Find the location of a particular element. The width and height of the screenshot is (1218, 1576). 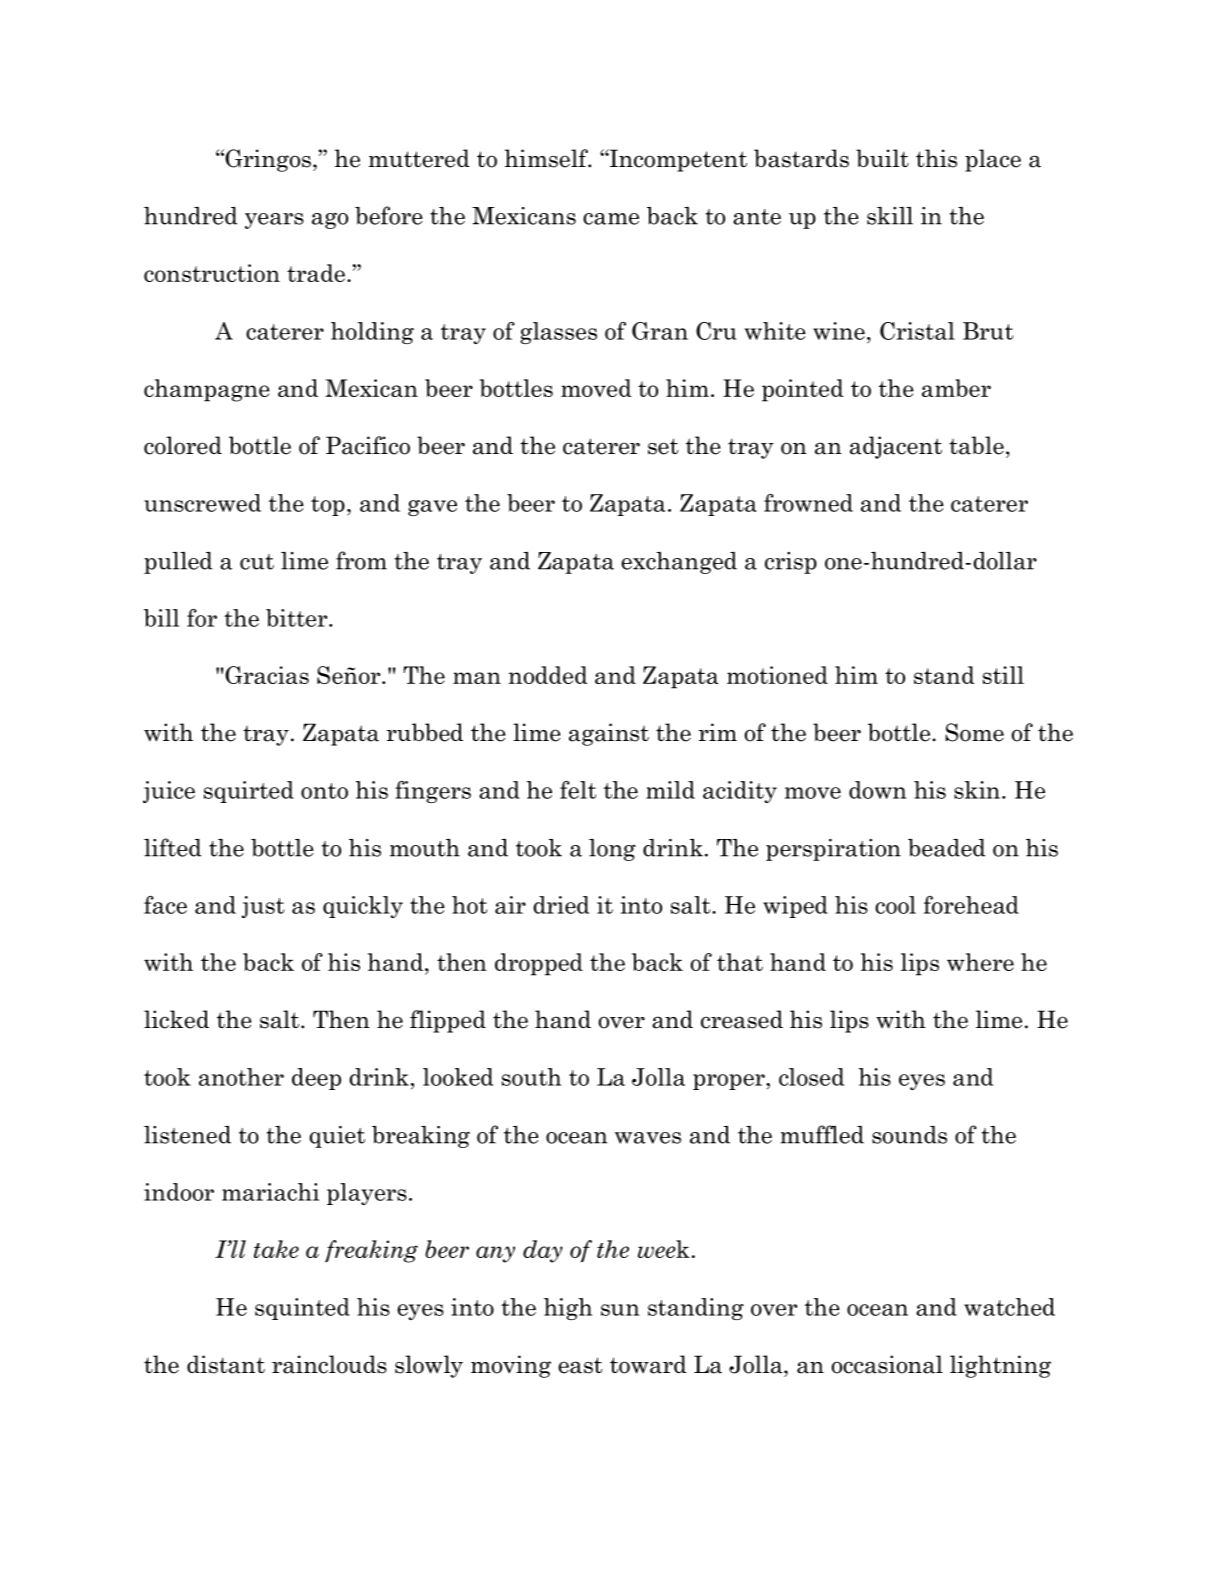

squirted is located at coordinates (249, 792).
